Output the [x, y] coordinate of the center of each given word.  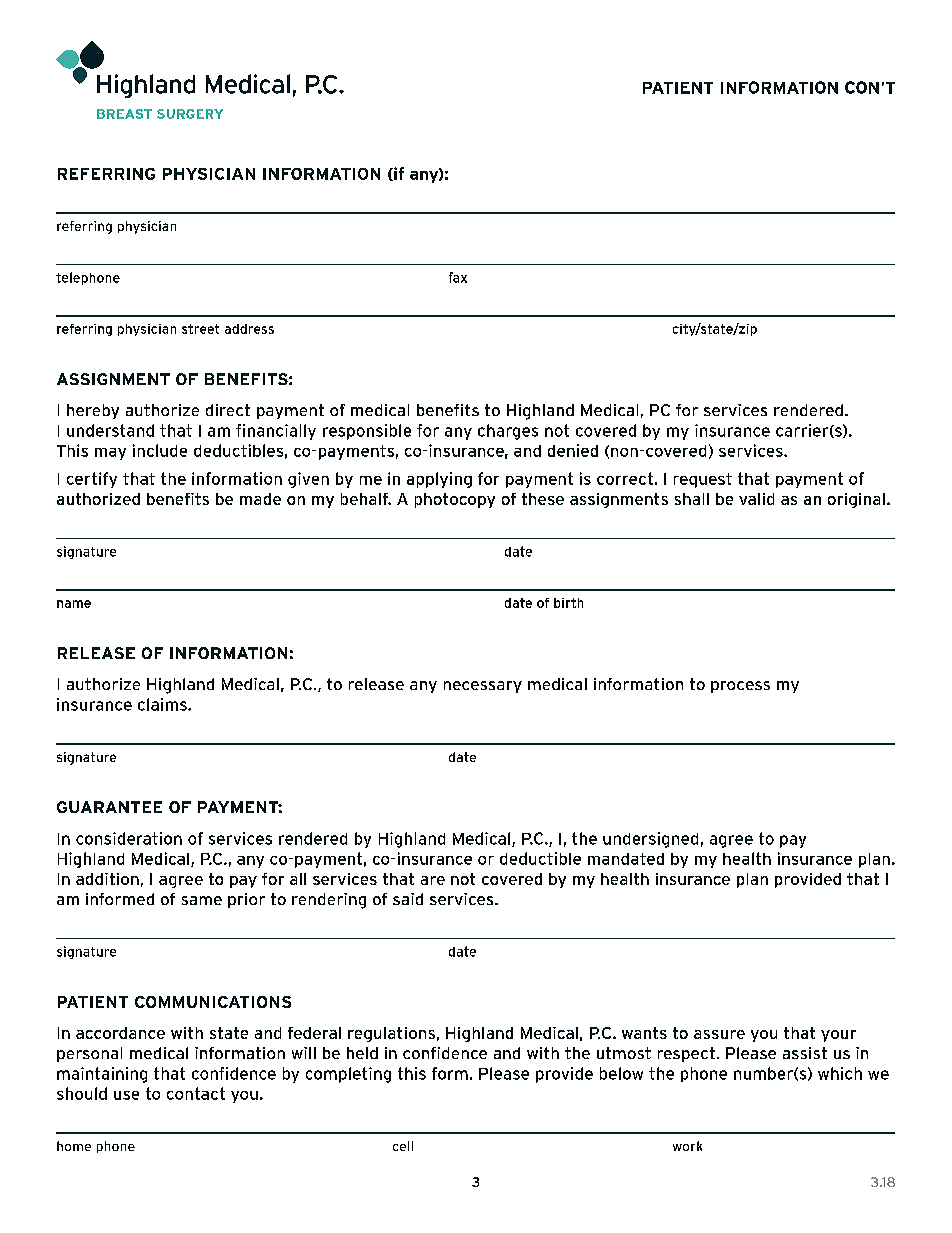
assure [719, 1034]
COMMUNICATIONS [213, 1002]
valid [756, 499]
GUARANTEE [109, 807]
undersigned [650, 840]
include [160, 450]
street [200, 329]
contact [196, 1093]
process [740, 687]
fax [458, 277]
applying [439, 480]
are [433, 880]
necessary [483, 687]
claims [163, 704]
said [408, 899]
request [703, 480]
